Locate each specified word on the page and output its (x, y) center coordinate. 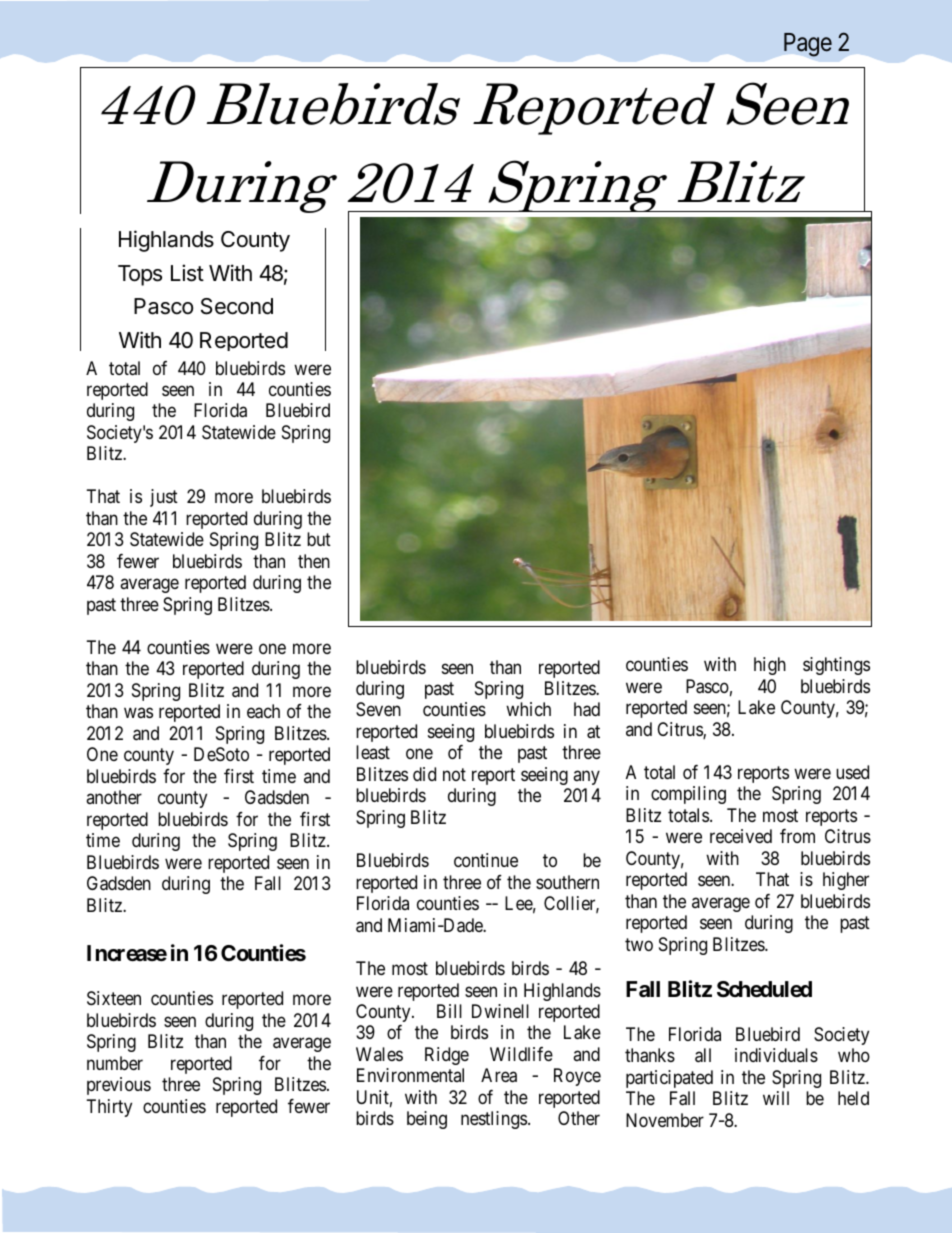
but (319, 539)
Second (237, 306)
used (852, 772)
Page (808, 45)
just (164, 498)
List (187, 273)
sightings (836, 666)
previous (119, 1086)
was (138, 713)
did (424, 774)
